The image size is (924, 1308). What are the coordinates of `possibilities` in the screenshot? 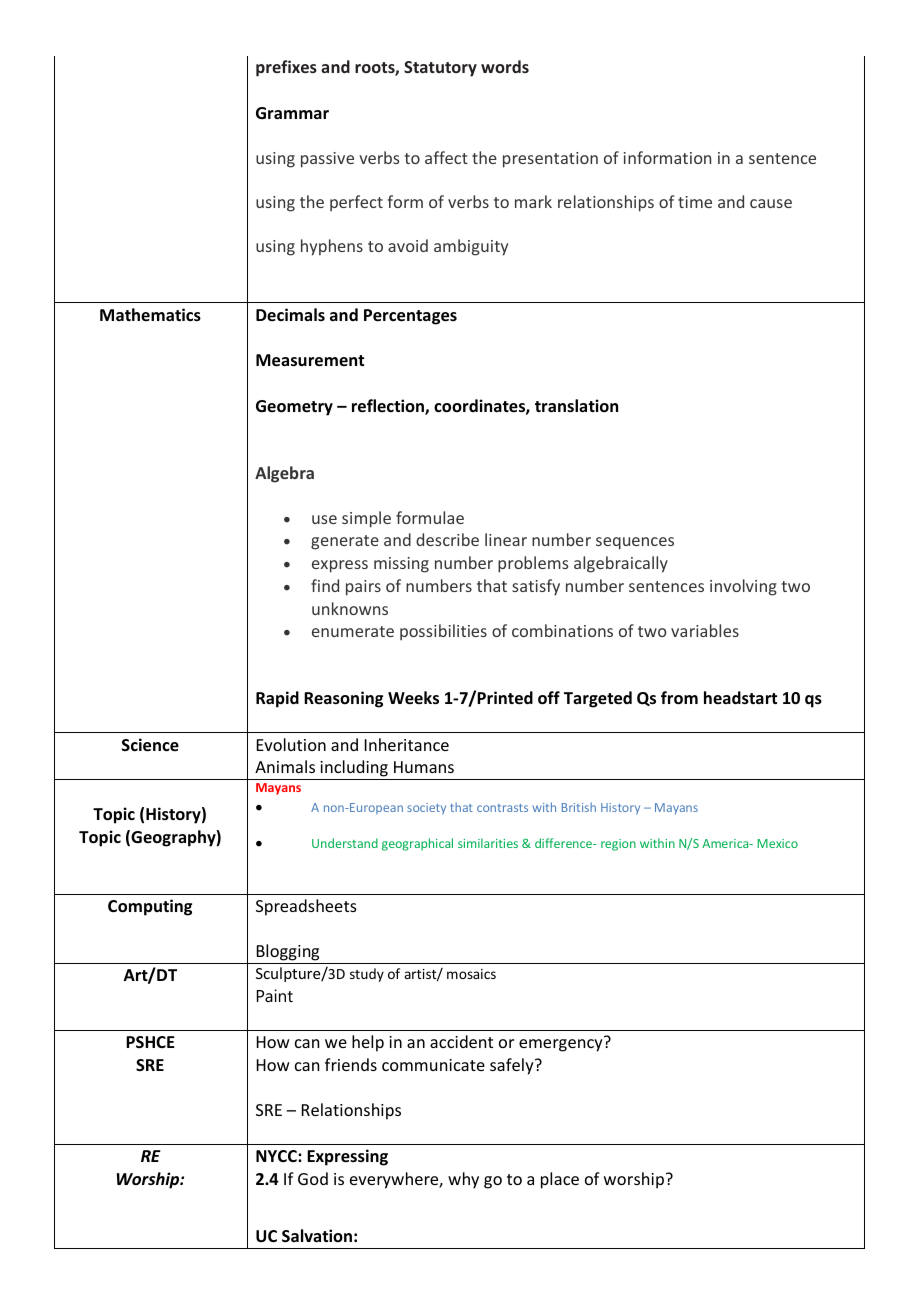 It's located at (443, 632).
